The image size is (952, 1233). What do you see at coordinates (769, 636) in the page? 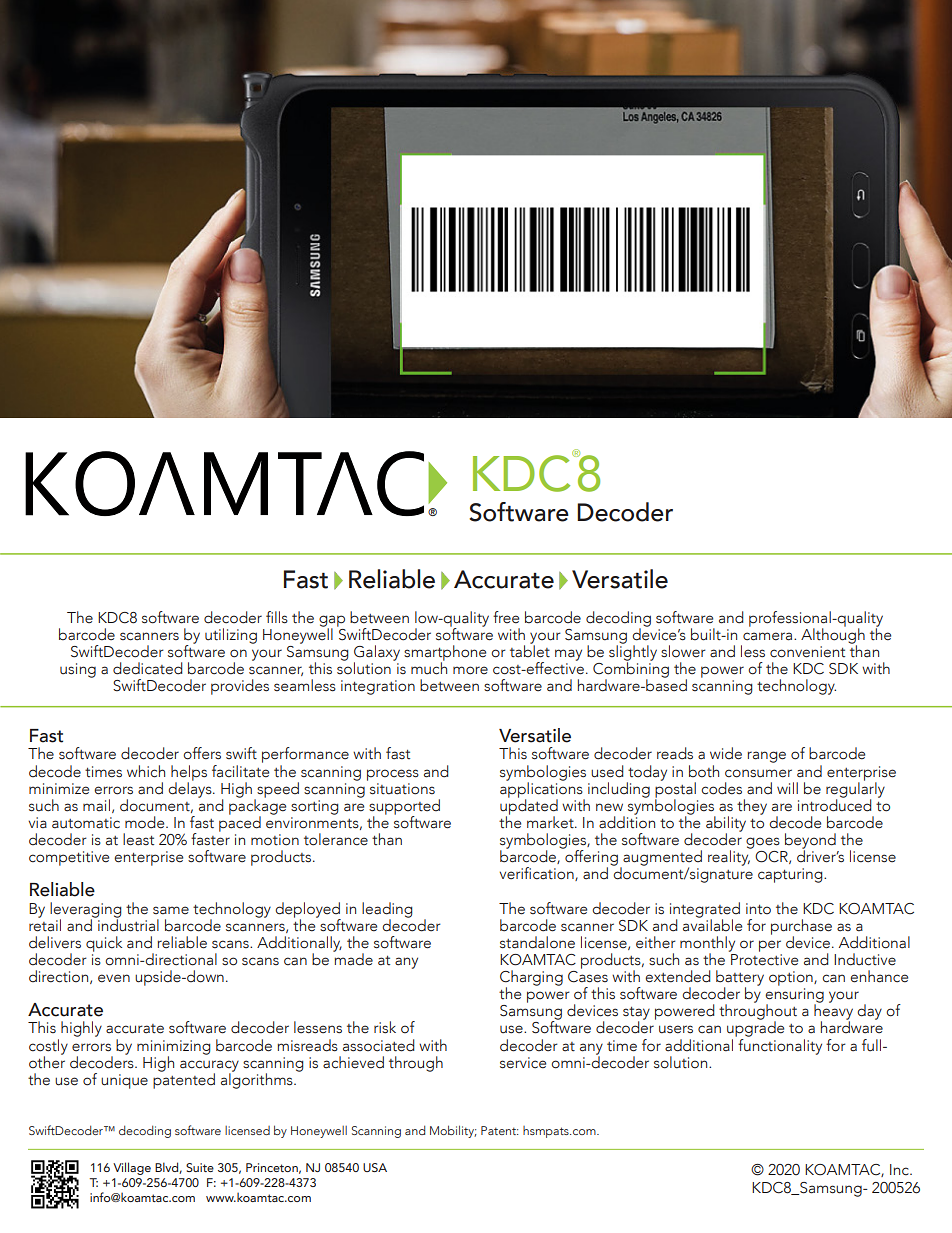
I see `camera` at bounding box center [769, 636].
